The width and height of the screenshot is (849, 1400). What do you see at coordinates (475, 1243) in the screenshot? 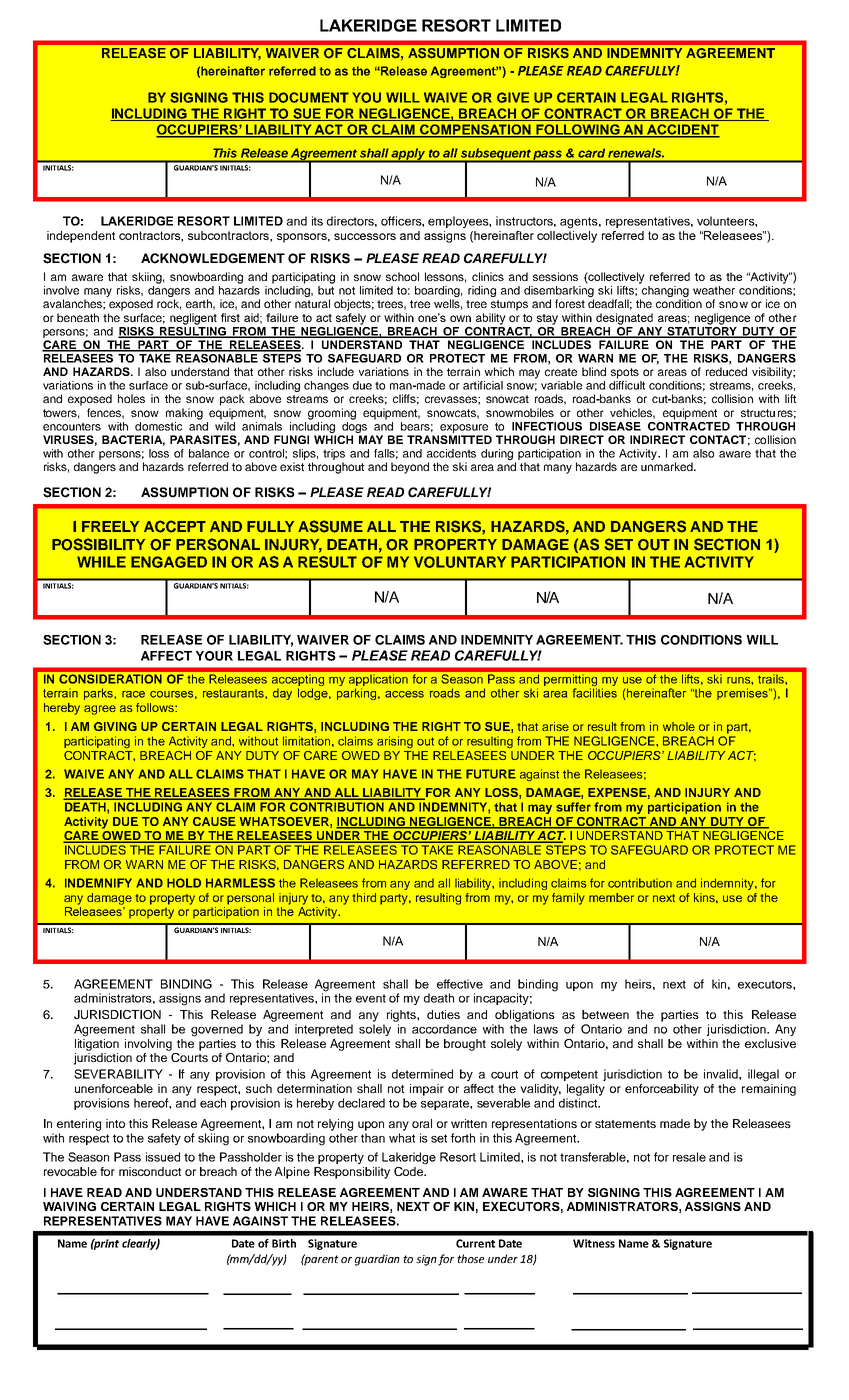
I see `Current` at bounding box center [475, 1243].
